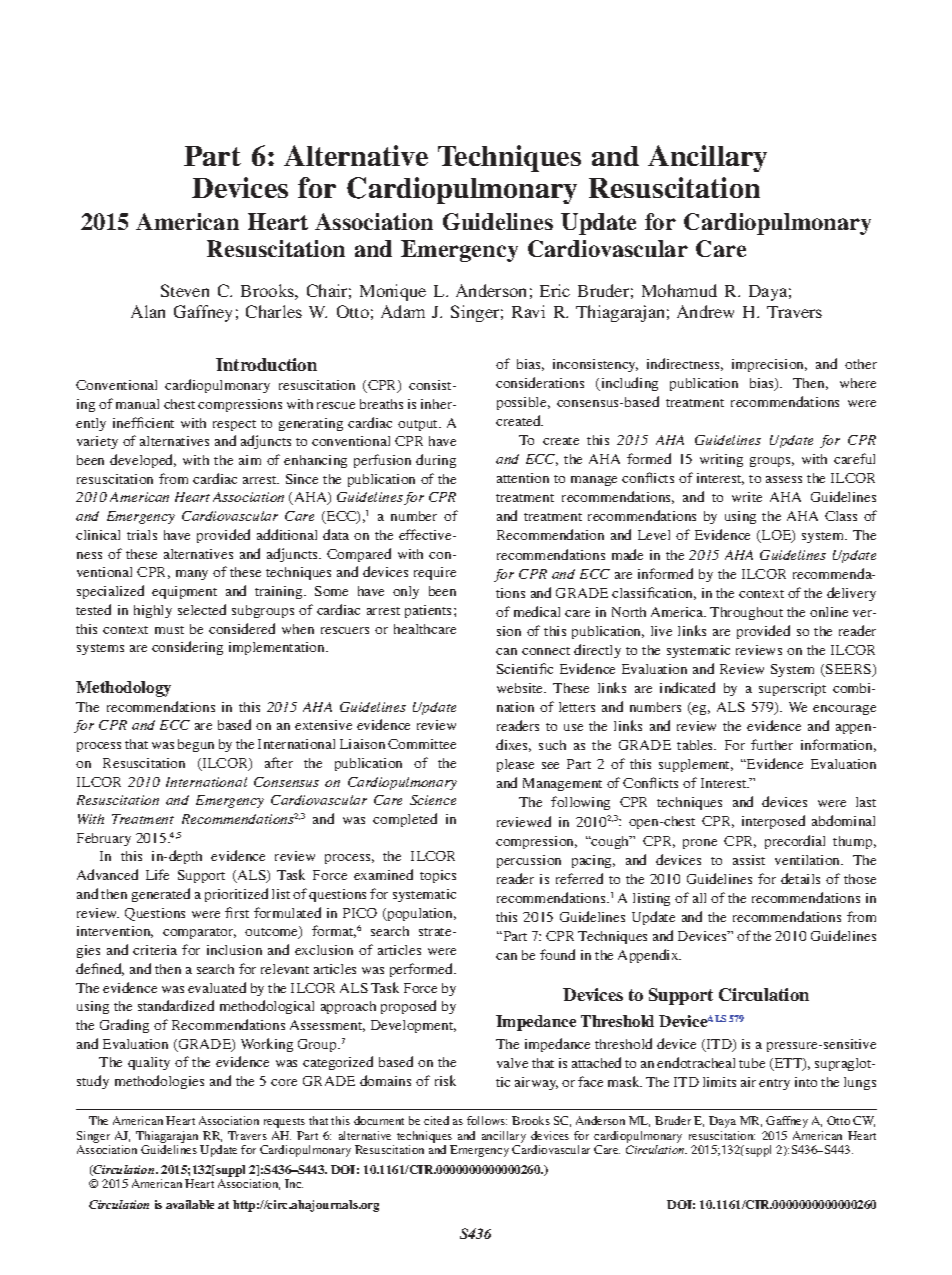 The width and height of the screenshot is (952, 1275). Describe the element at coordinates (142, 535) in the screenshot. I see `trials` at that location.
